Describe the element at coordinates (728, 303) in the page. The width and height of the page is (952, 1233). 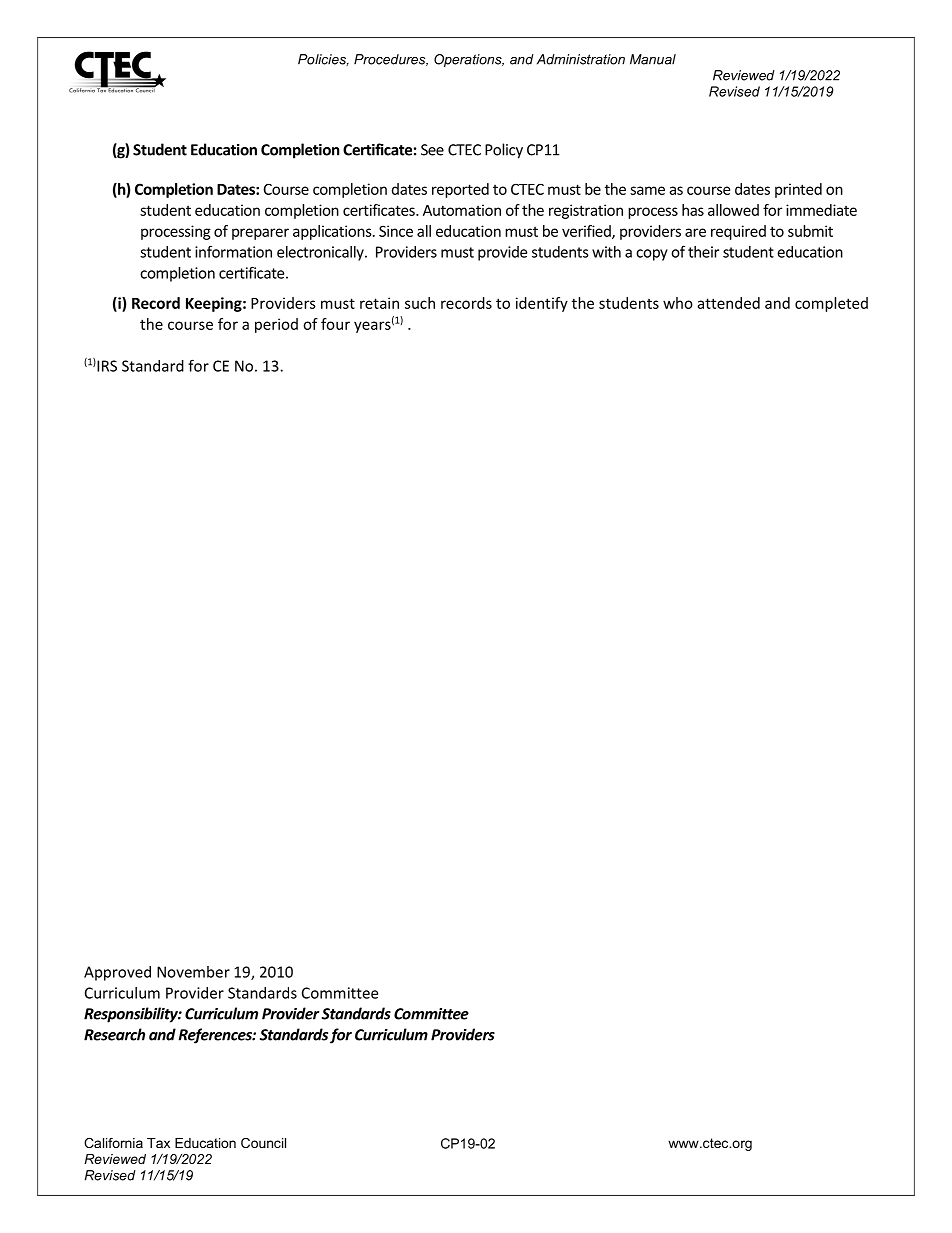
I see `attended` at that location.
